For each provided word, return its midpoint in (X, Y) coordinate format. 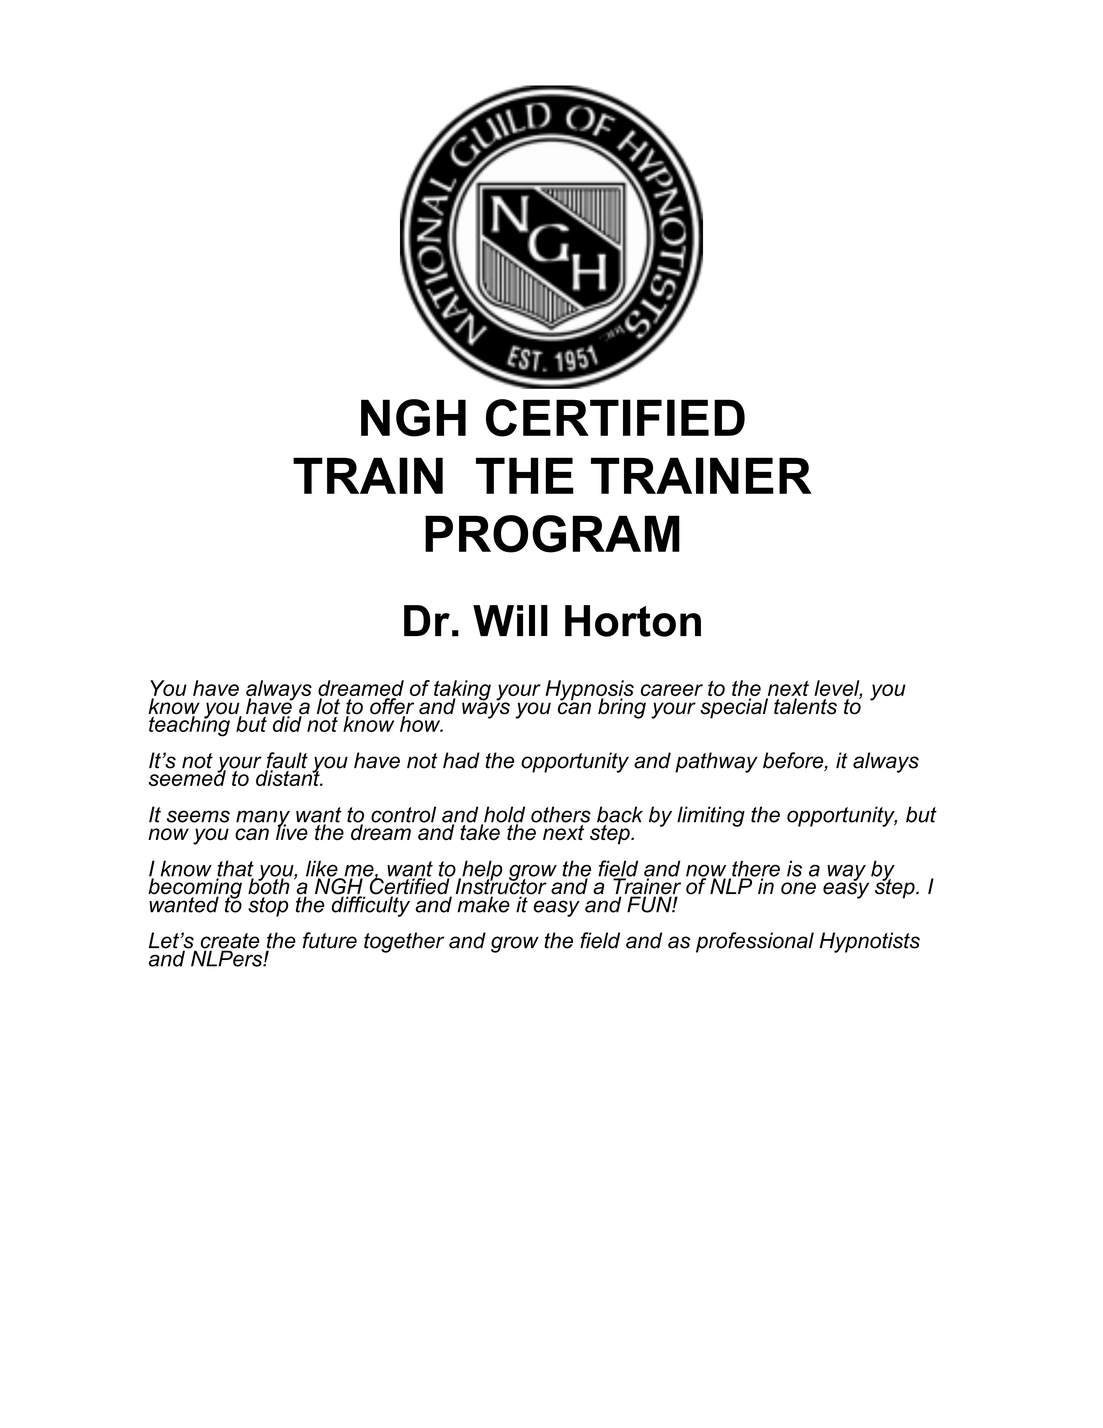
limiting (711, 816)
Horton (633, 621)
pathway (716, 762)
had (461, 760)
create (230, 942)
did (288, 723)
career (672, 690)
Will (510, 620)
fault (287, 761)
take (481, 831)
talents (805, 706)
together (404, 942)
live (291, 831)
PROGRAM (552, 534)
